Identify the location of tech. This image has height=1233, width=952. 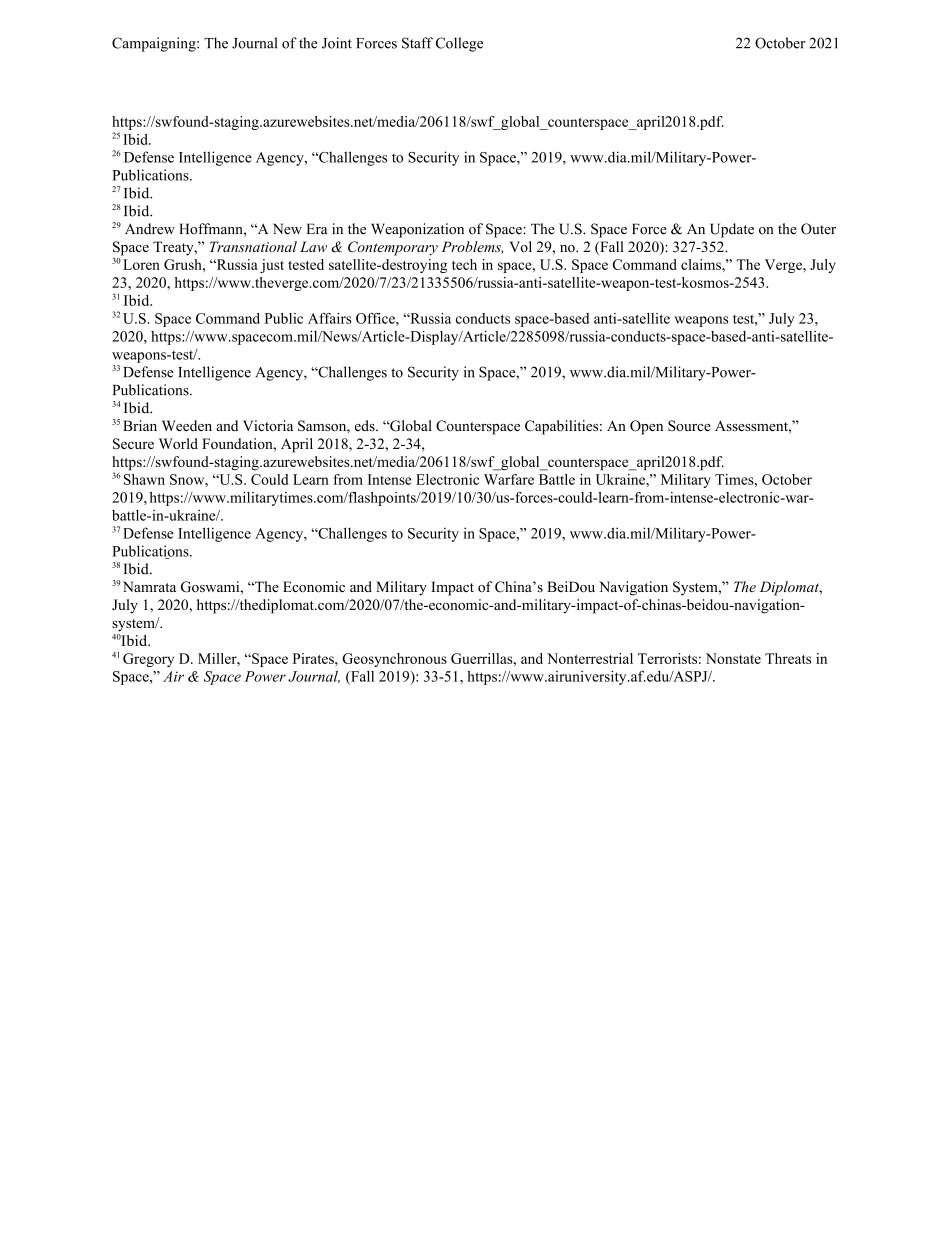
(464, 264).
